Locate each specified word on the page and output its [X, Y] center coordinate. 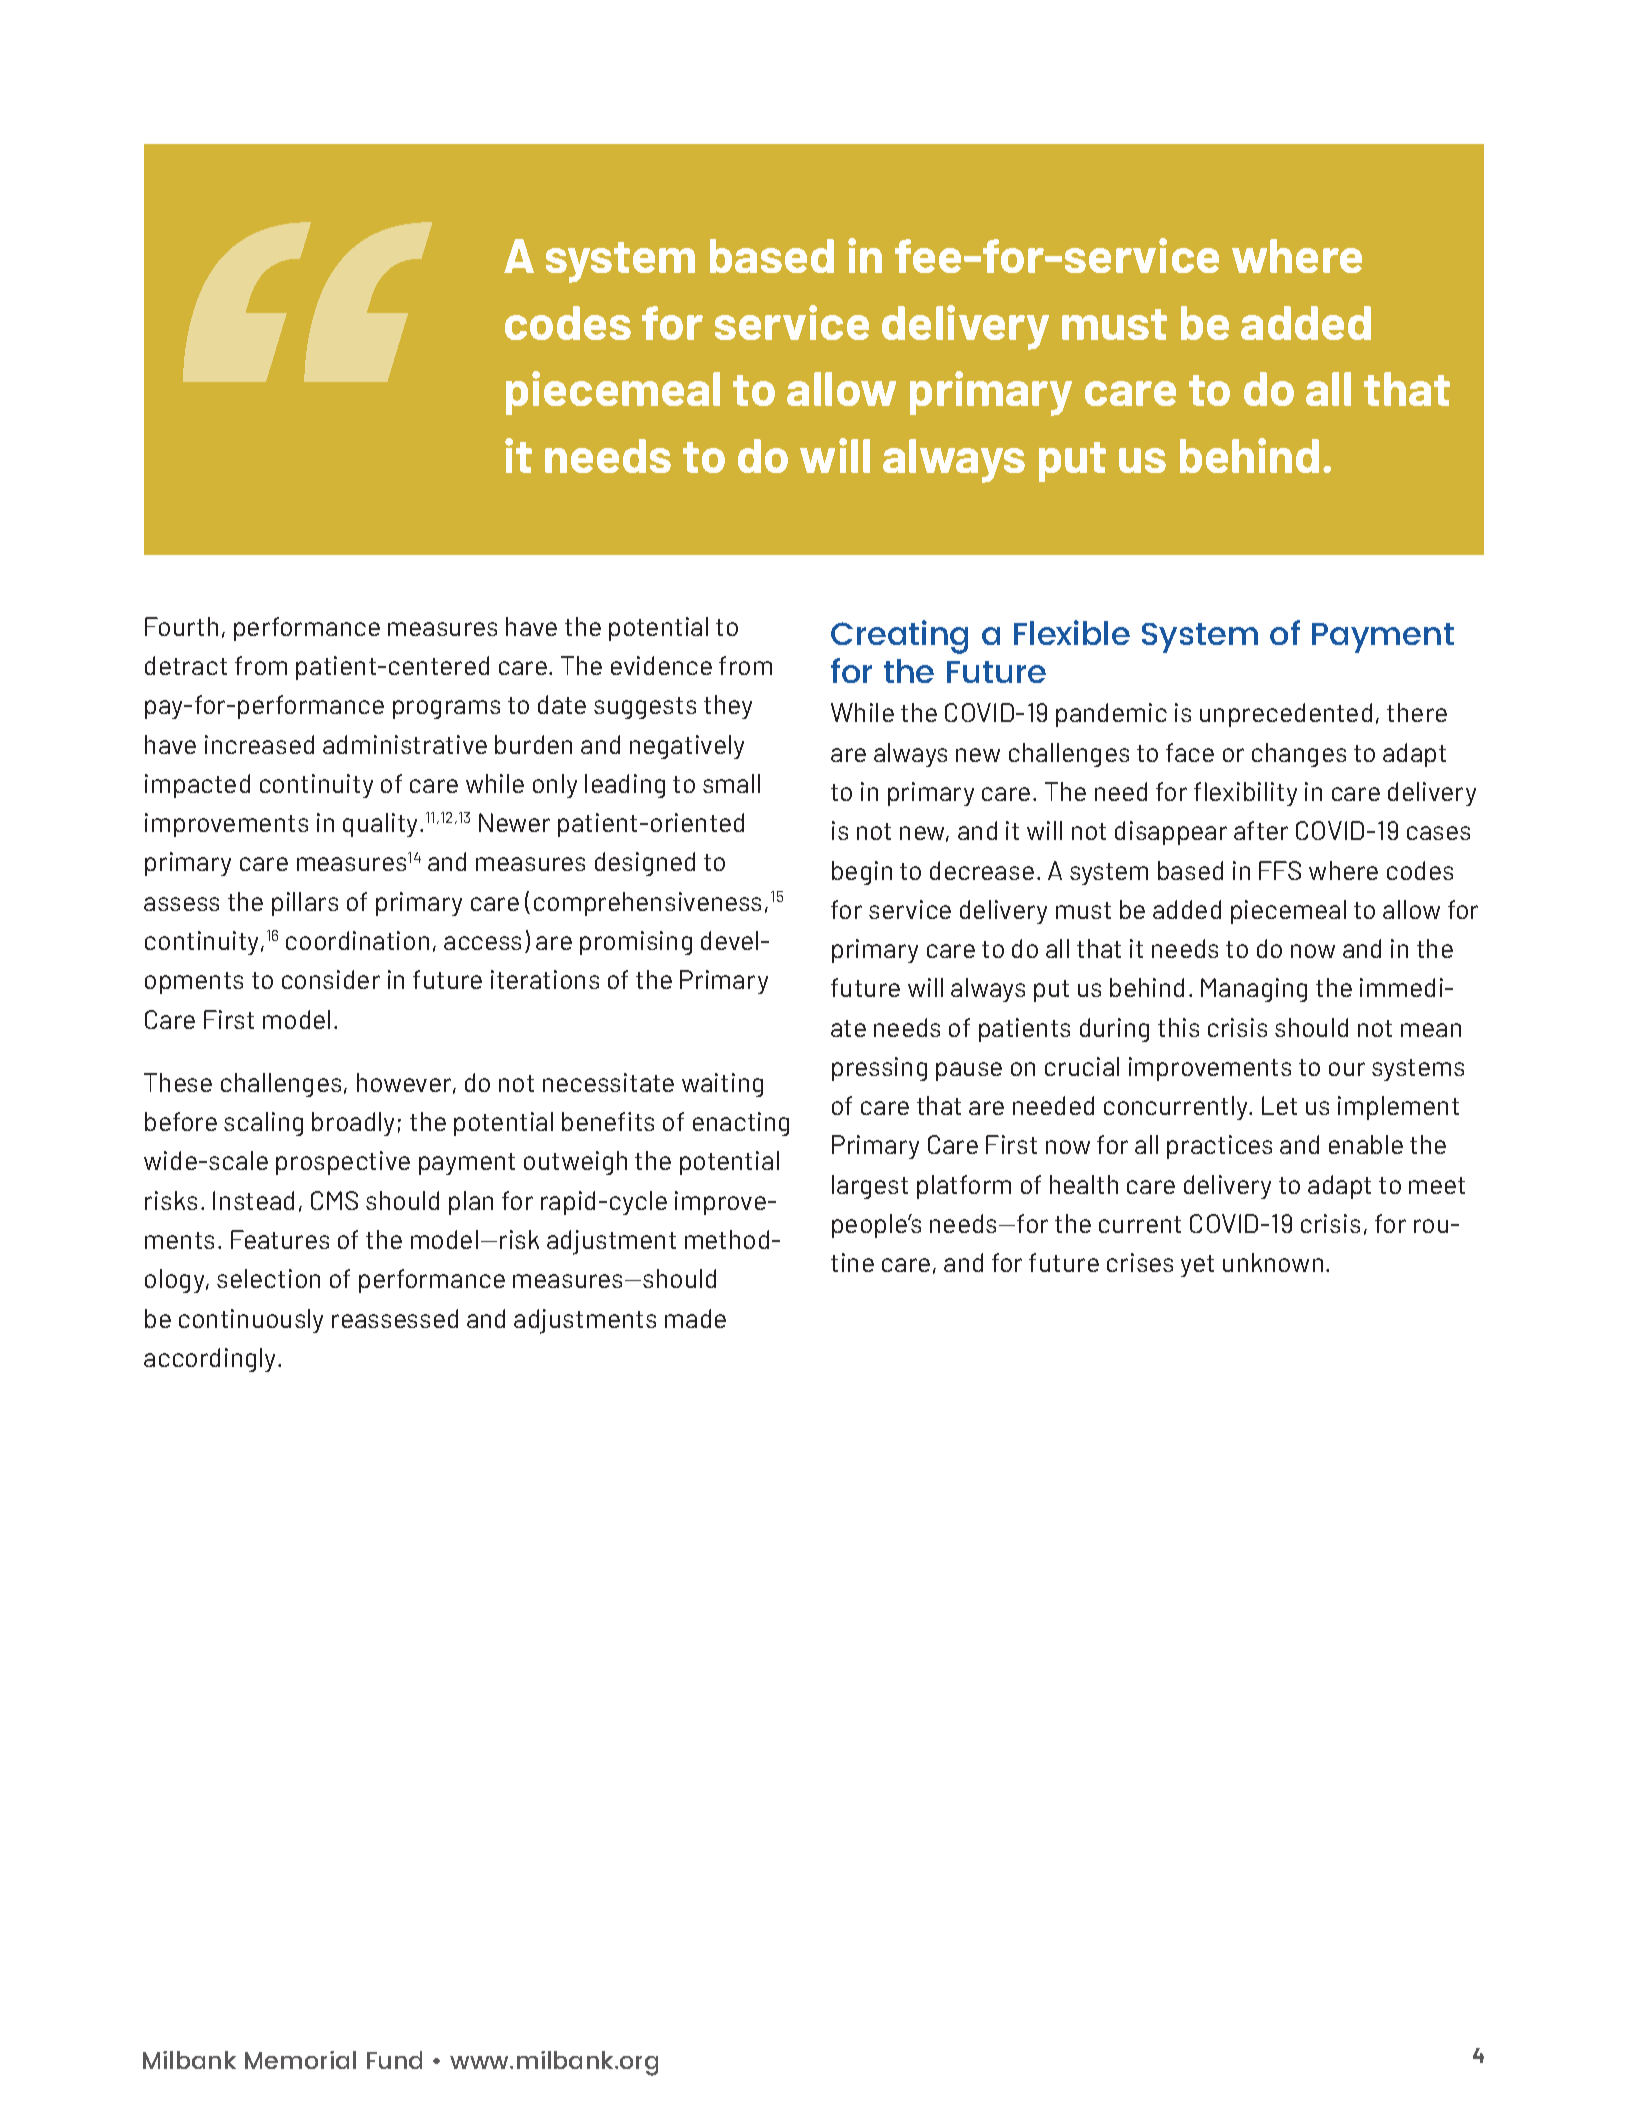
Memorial [300, 2060]
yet [1197, 1266]
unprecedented [1286, 715]
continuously [251, 1321]
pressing [879, 1069]
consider [331, 979]
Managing [1254, 990]
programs [446, 709]
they [728, 707]
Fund [394, 2060]
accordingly [211, 1360]
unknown [1273, 1262]
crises [1140, 1262]
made [695, 1318]
